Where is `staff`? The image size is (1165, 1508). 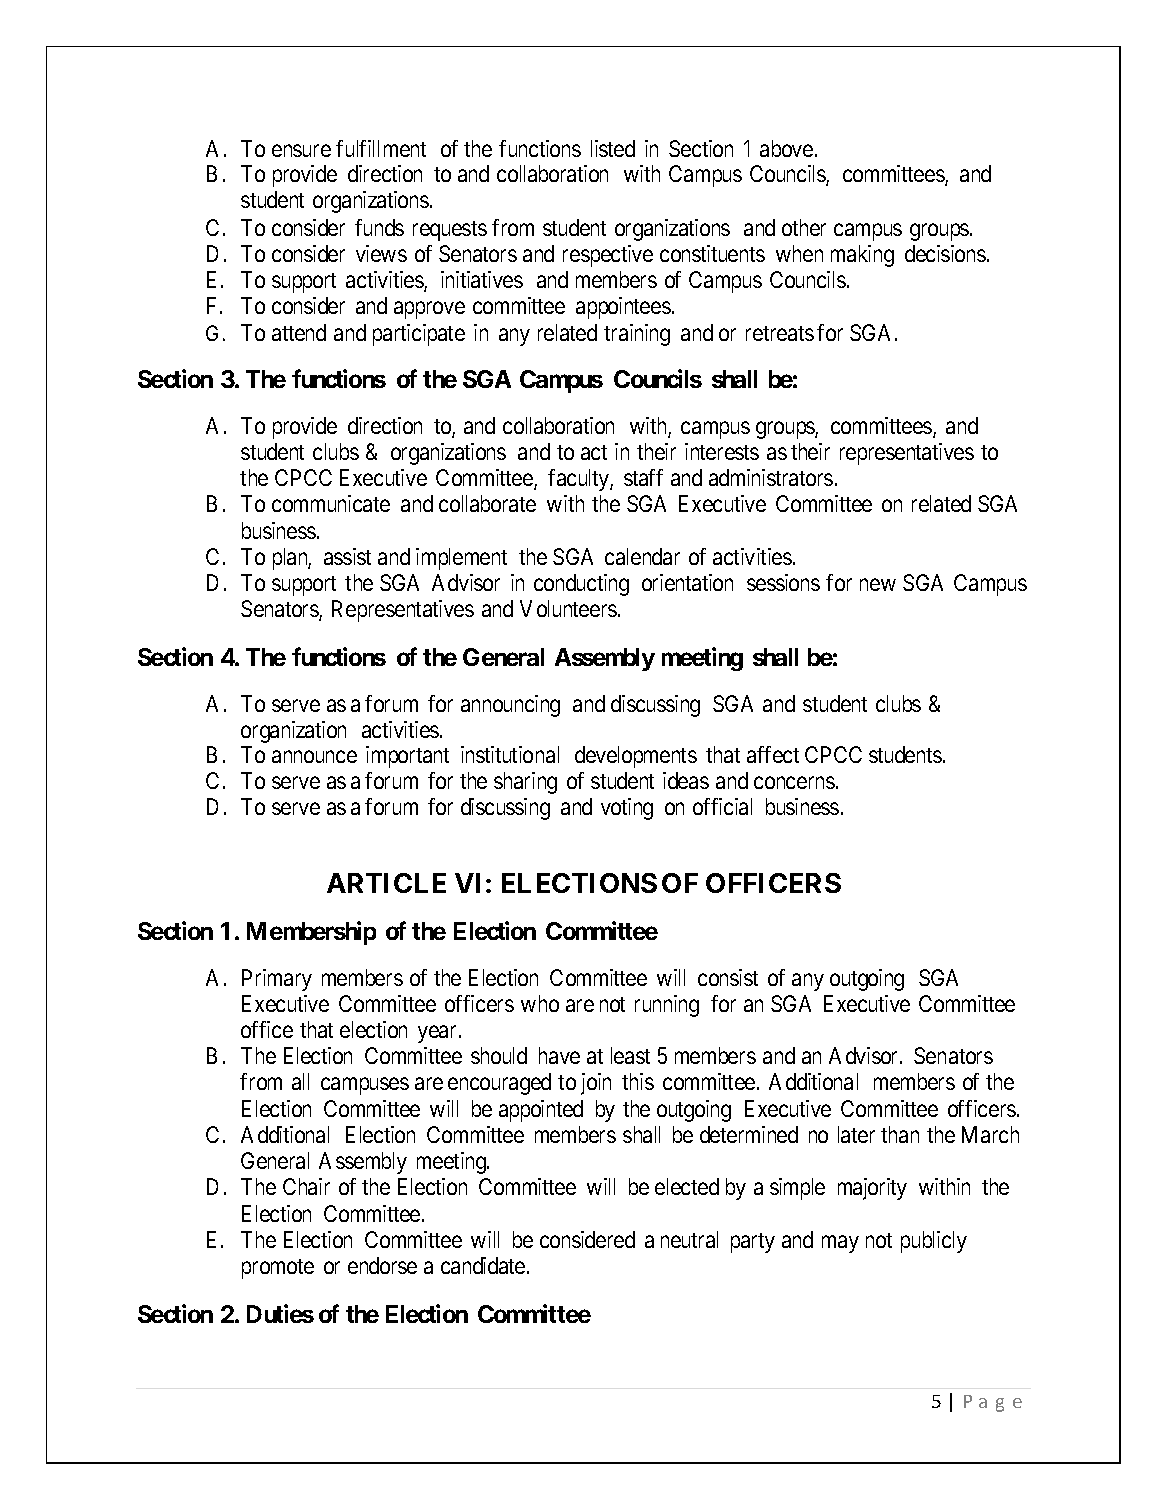
staff is located at coordinates (643, 477).
